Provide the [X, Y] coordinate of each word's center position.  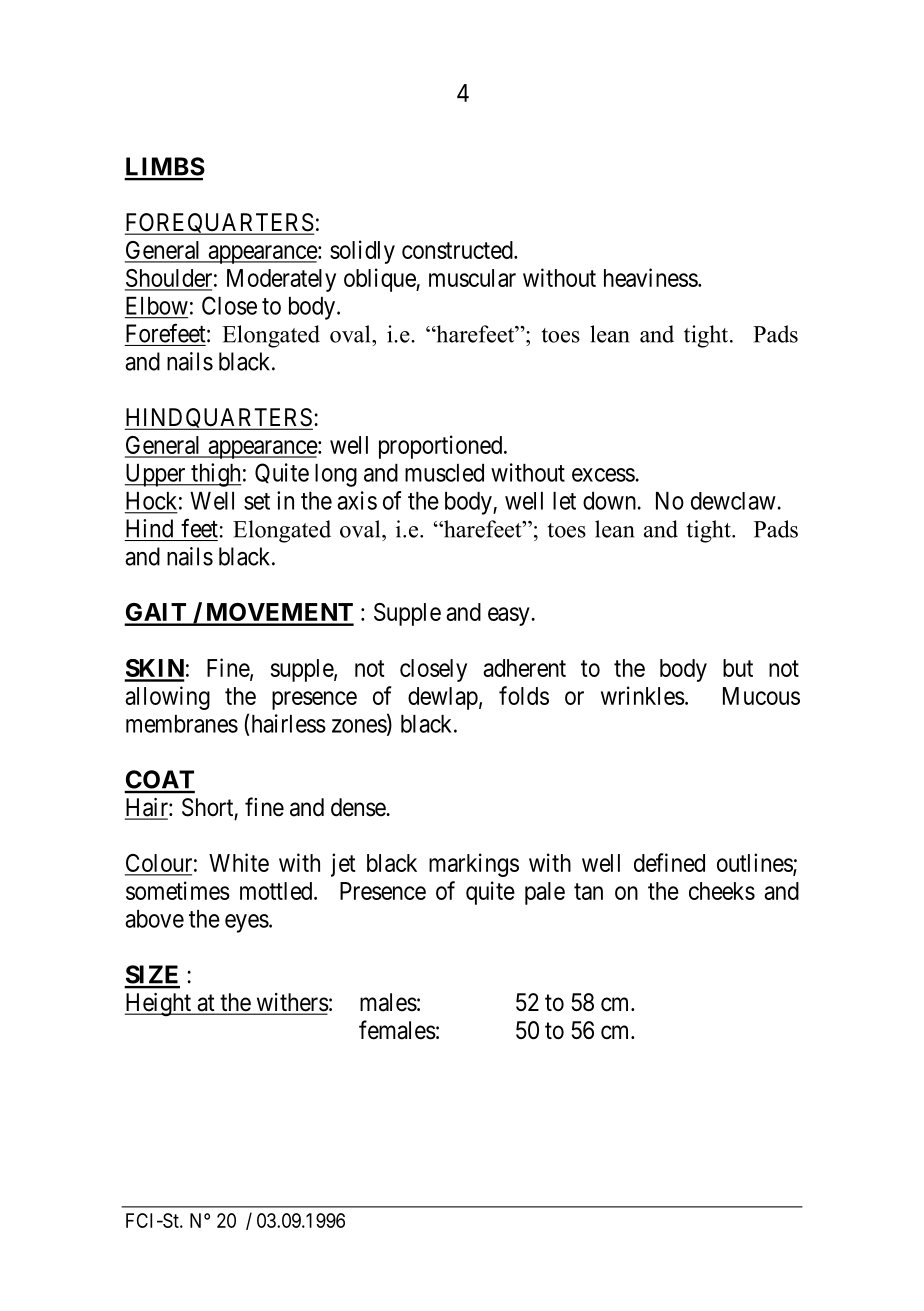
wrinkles [643, 695]
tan [588, 891]
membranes [182, 724]
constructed [458, 250]
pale [545, 893]
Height [159, 1005]
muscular [472, 278]
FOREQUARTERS [219, 224]
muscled [444, 473]
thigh [215, 475]
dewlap [443, 698]
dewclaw [733, 501]
